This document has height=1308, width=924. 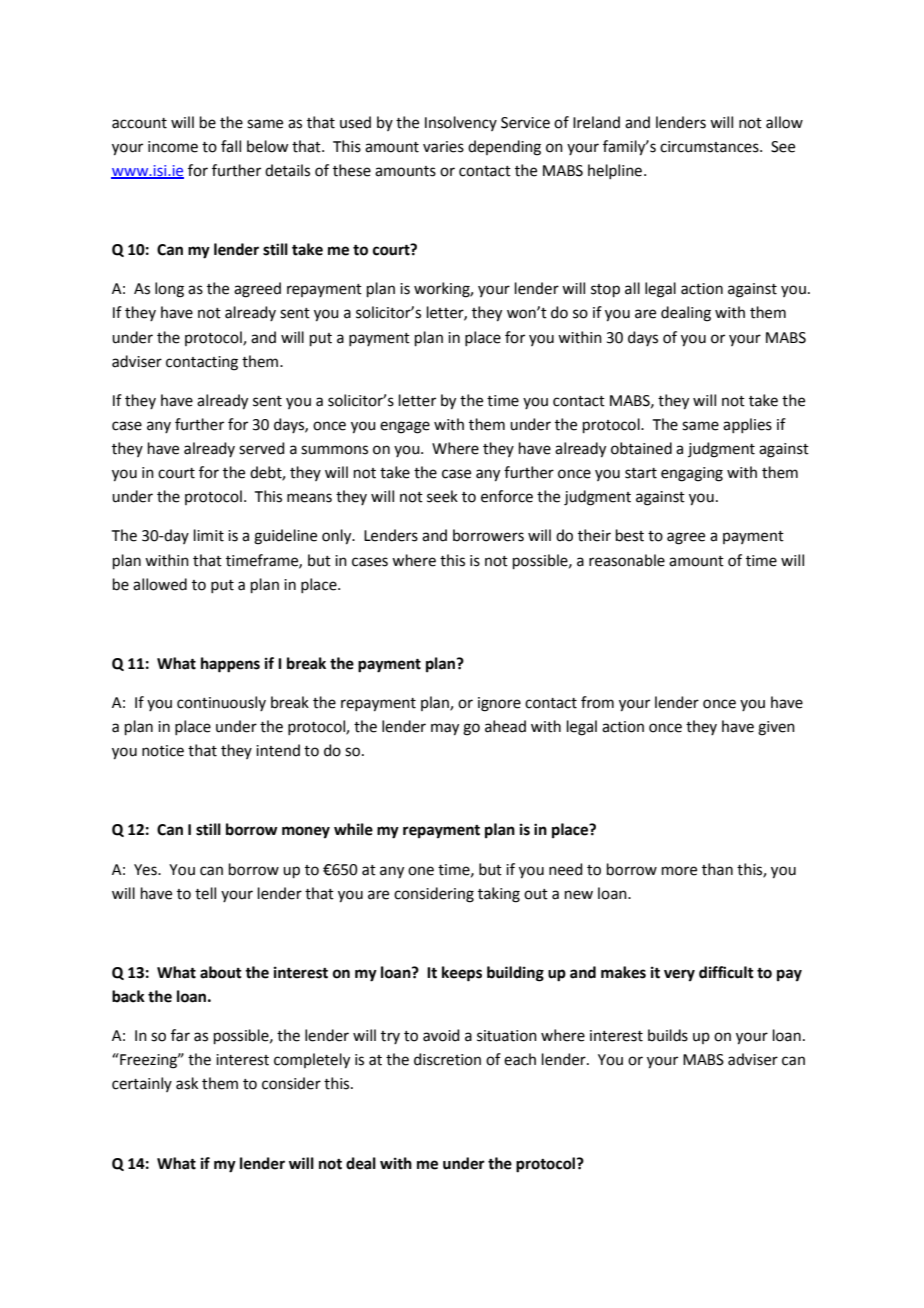 What do you see at coordinates (776, 728) in the document?
I see `given` at bounding box center [776, 728].
